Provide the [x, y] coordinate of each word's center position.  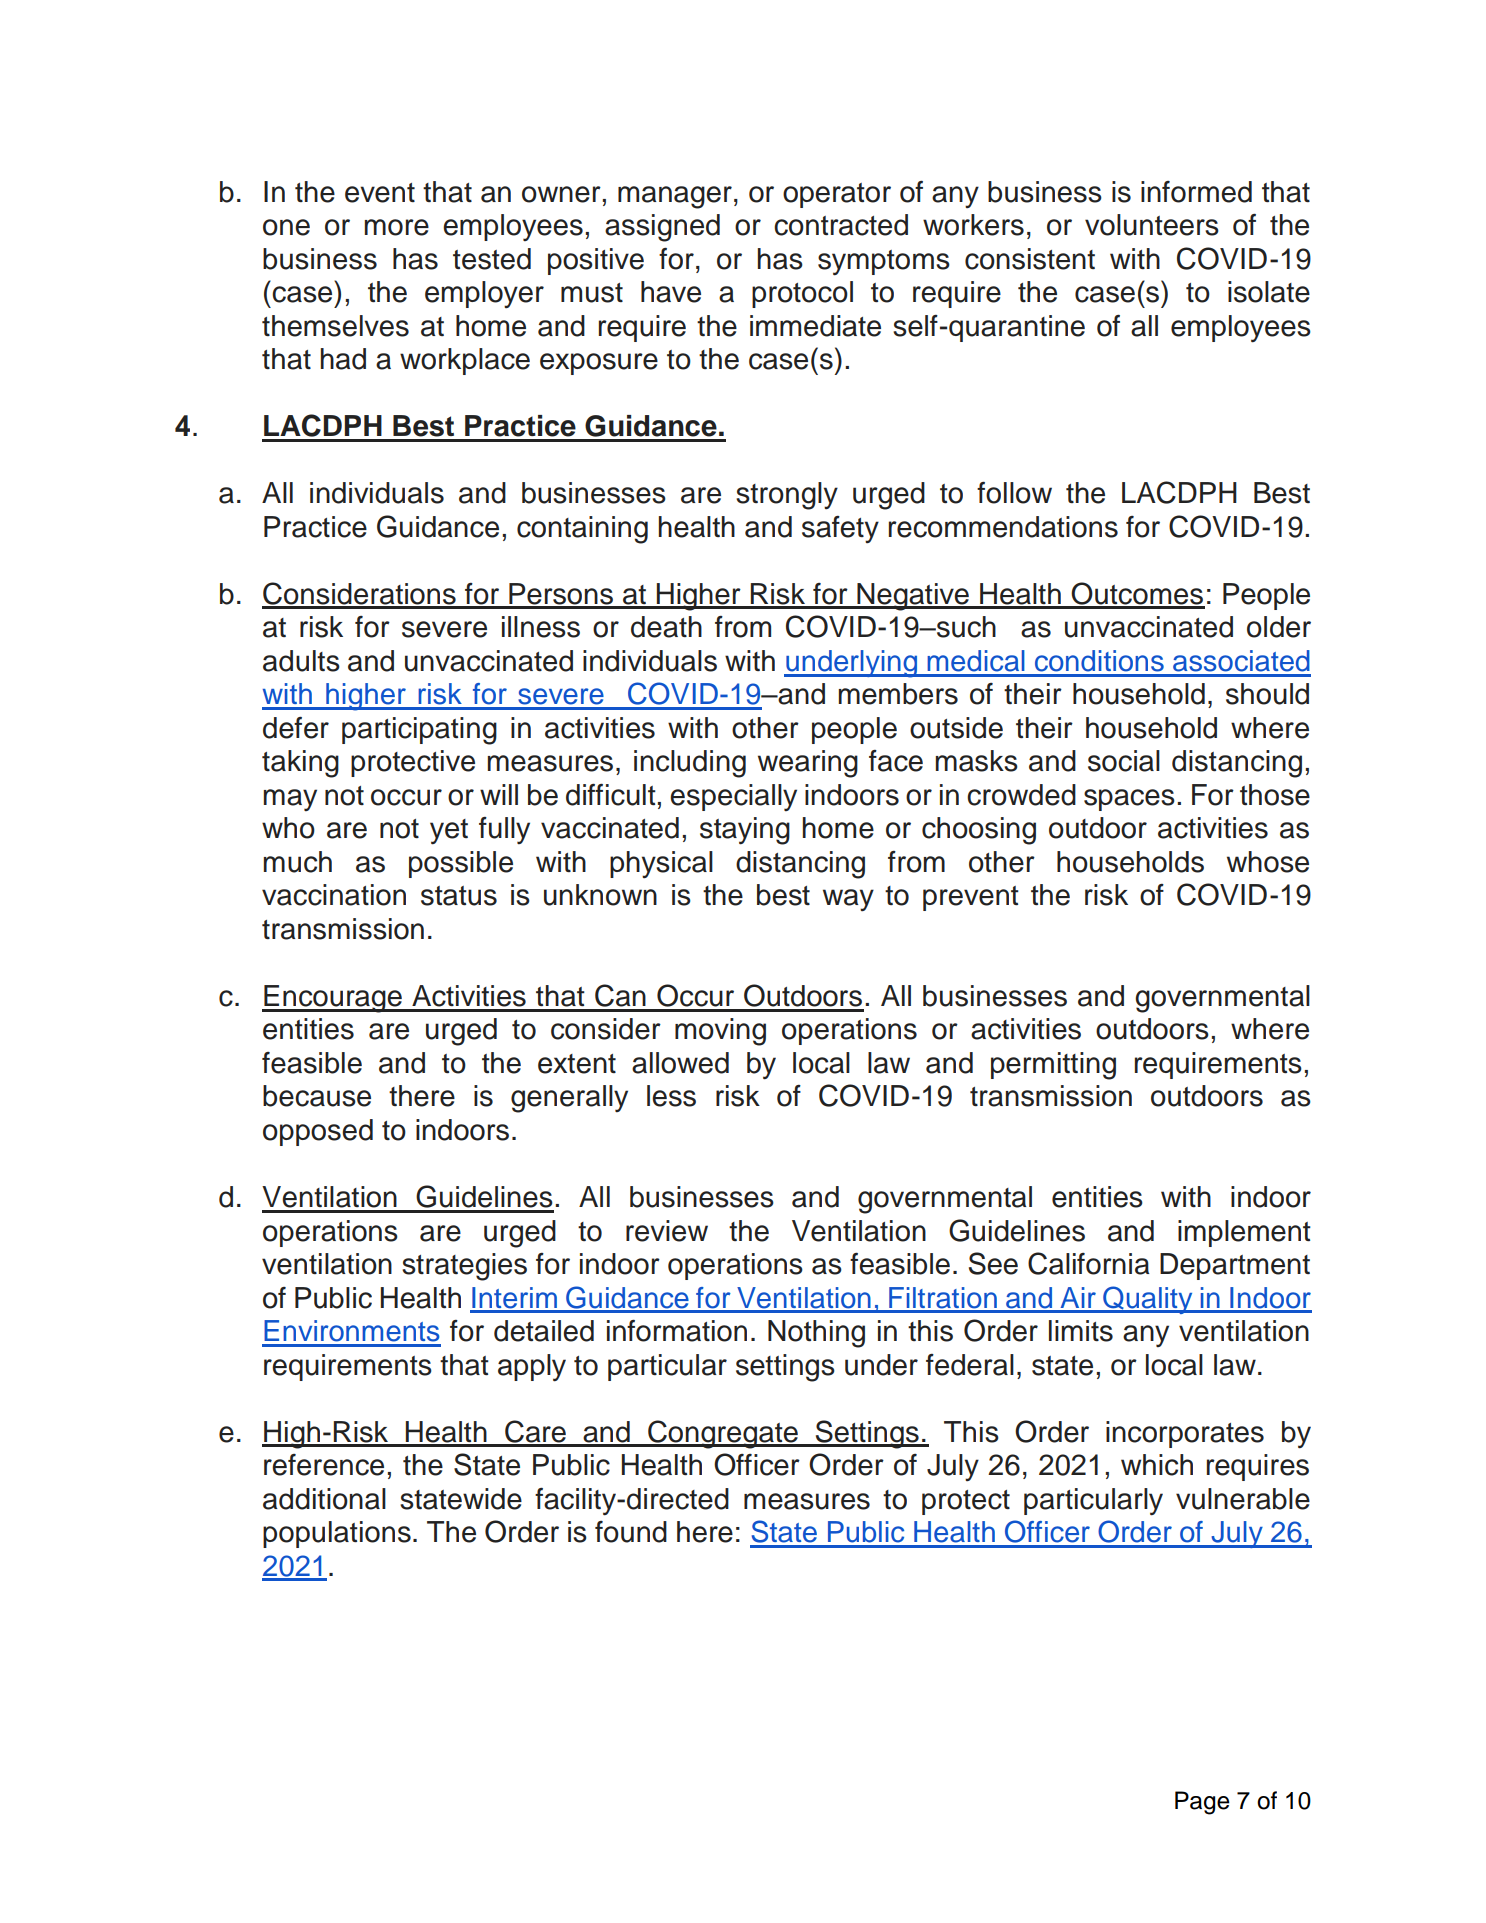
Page [1202, 1803]
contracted [841, 225]
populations [337, 1534]
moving [720, 1032]
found [631, 1532]
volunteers [1152, 225]
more [397, 227]
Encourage [333, 999]
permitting [1053, 1066]
